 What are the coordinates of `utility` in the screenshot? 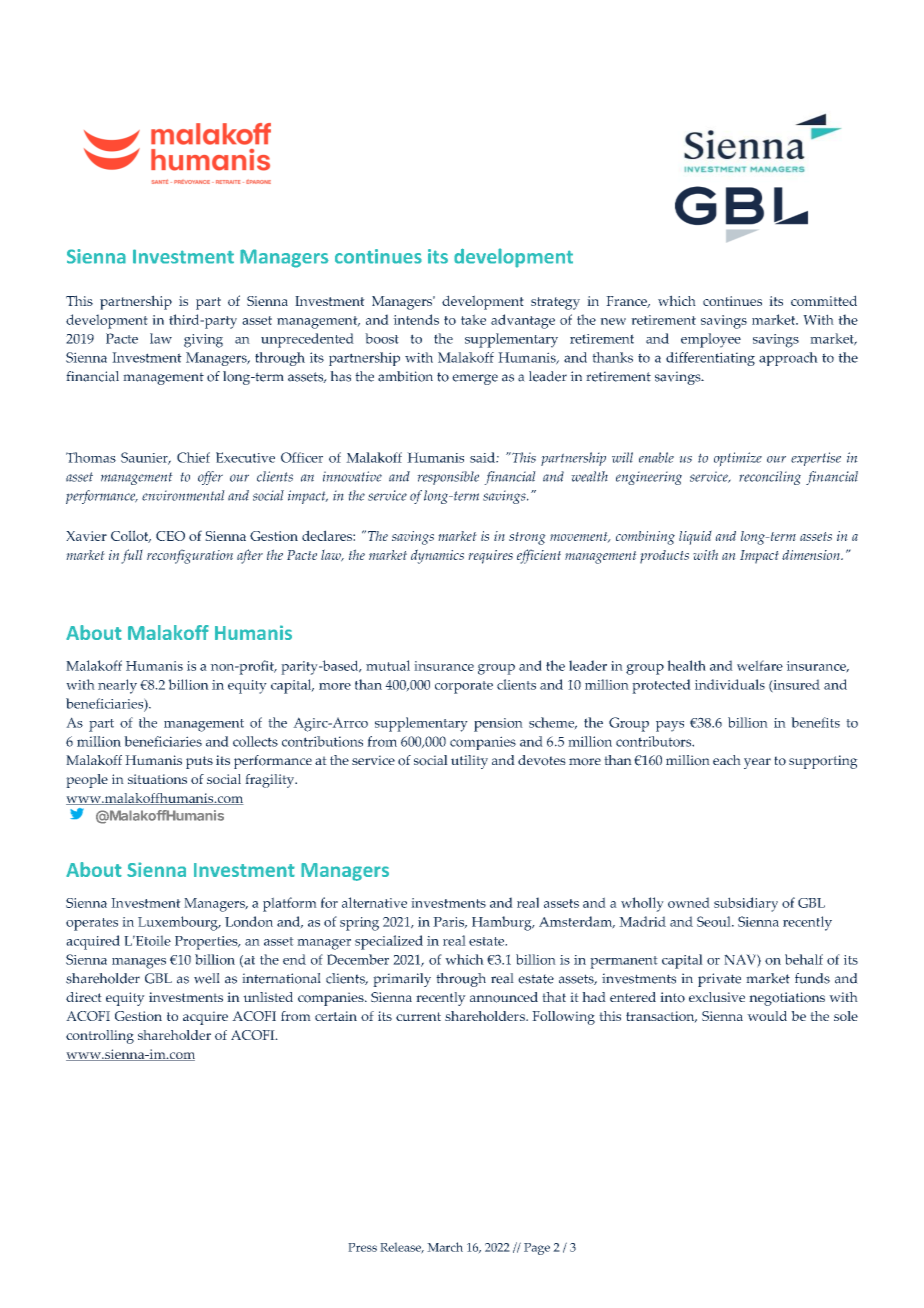 It's located at (469, 762).
